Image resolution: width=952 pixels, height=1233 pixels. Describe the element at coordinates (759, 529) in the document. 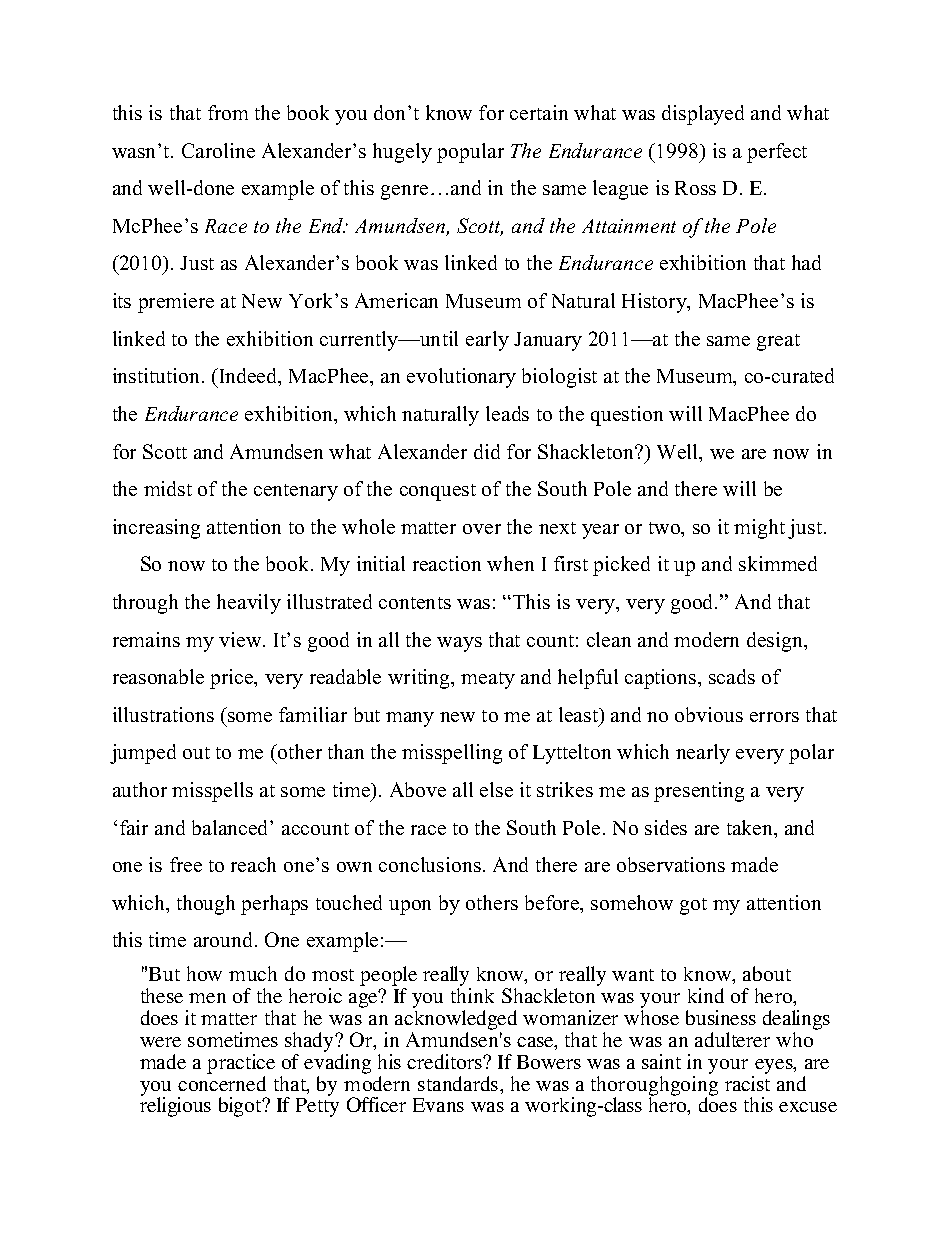

I see `might` at that location.
